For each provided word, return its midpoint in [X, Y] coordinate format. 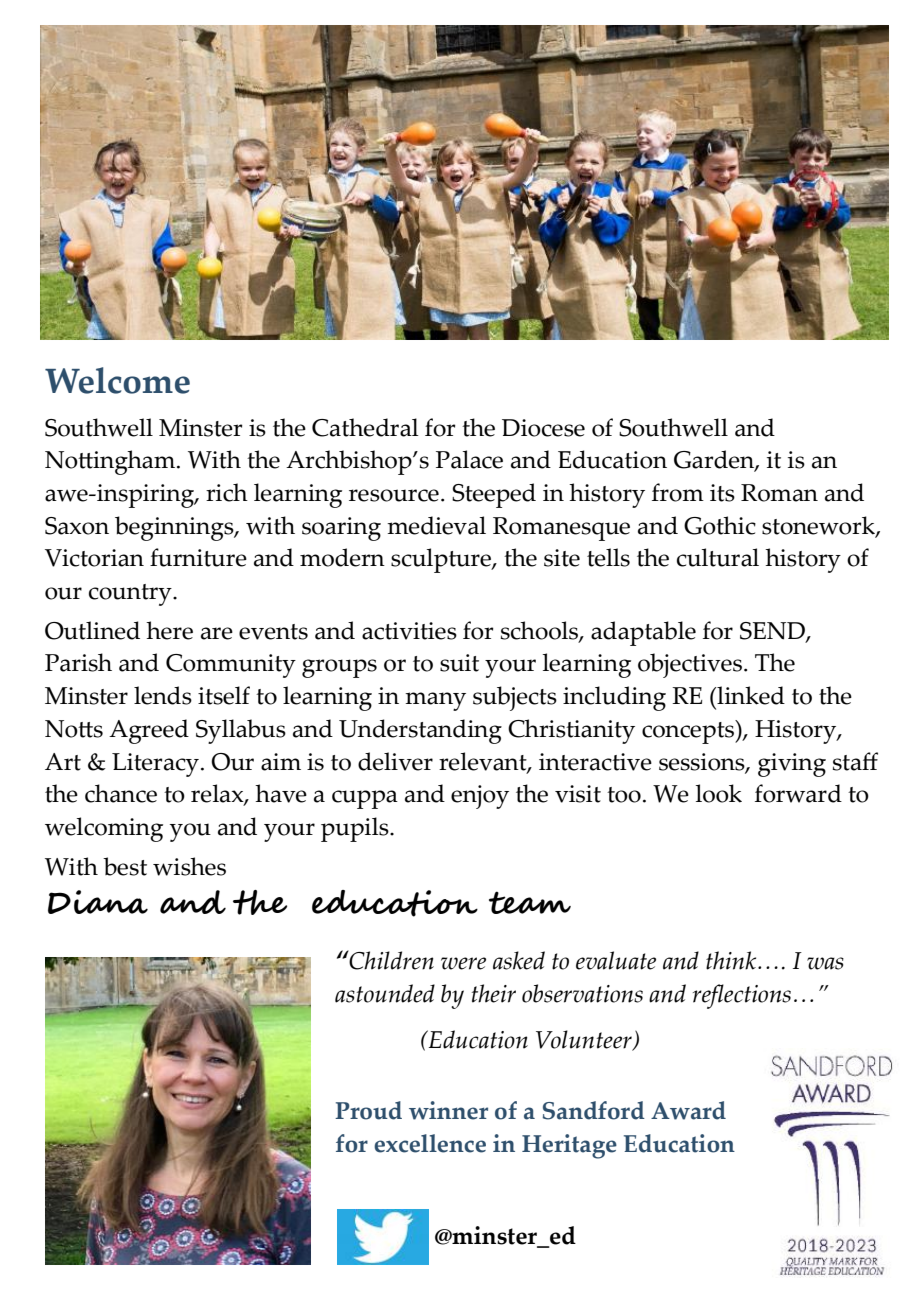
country [131, 595]
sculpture [442, 560]
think [732, 960]
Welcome [117, 380]
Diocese [543, 428]
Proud [368, 1110]
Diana [98, 902]
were [463, 963]
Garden [715, 460]
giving [792, 765]
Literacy [155, 765]
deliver [395, 761]
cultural [718, 557]
